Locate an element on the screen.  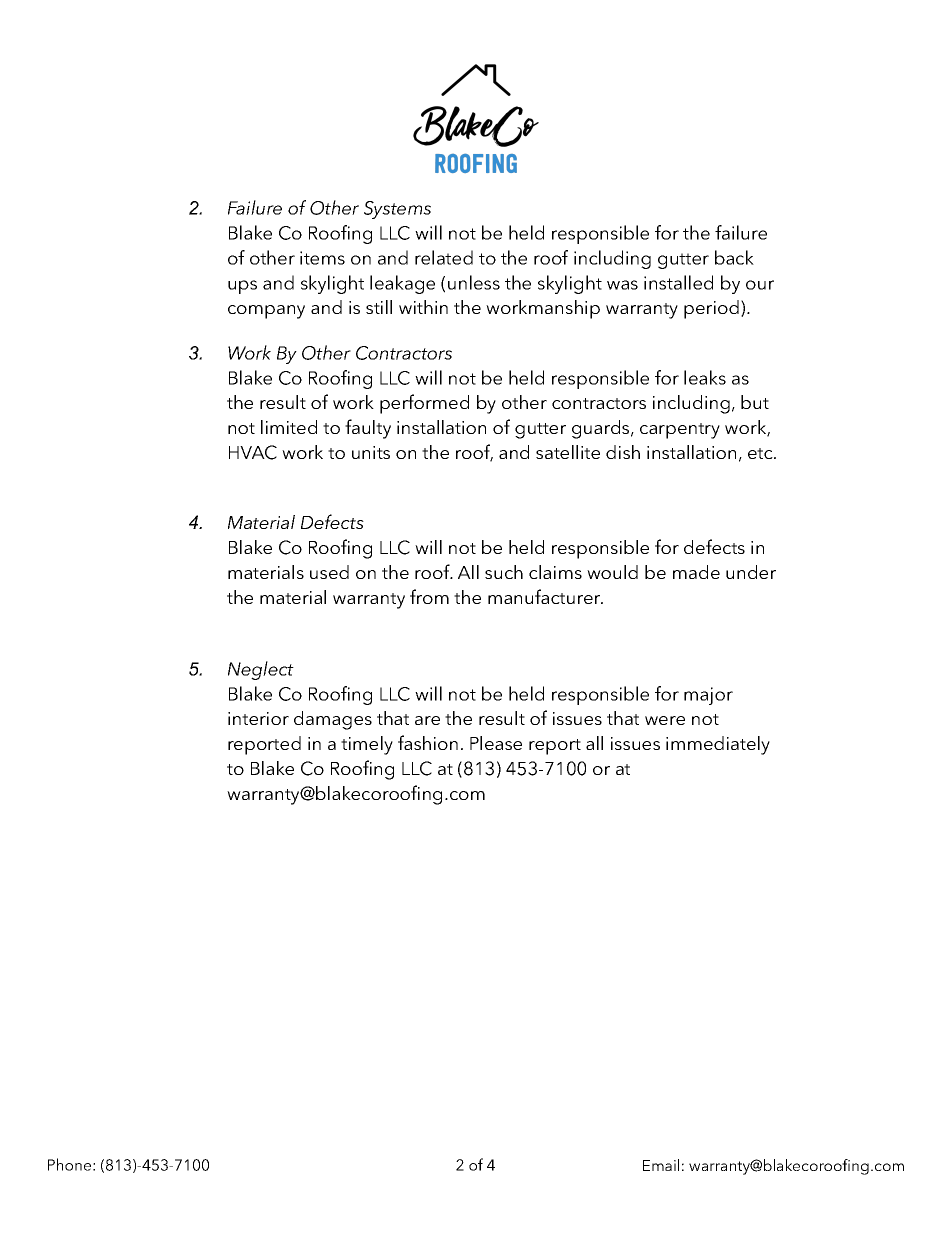
items is located at coordinates (322, 258).
